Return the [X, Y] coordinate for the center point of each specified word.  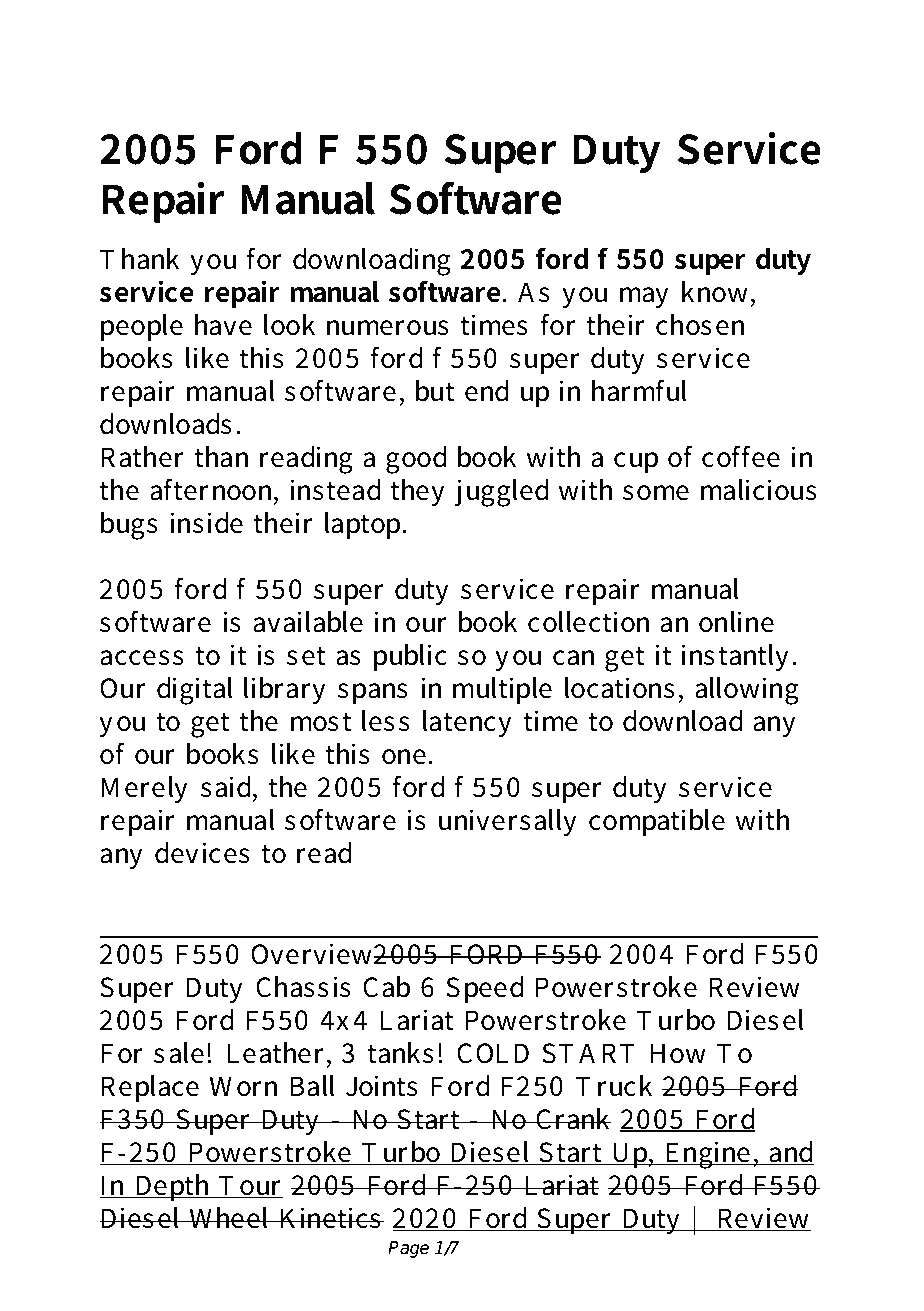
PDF [291, 53]
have [223, 325]
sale [179, 1053]
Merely [144, 789]
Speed [484, 989]
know [717, 292]
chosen [700, 325]
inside [207, 523]
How [678, 1053]
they [417, 492]
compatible [657, 822]
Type [205, 57]
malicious [759, 490]
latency [467, 723]
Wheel [229, 1218]
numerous [388, 328]
